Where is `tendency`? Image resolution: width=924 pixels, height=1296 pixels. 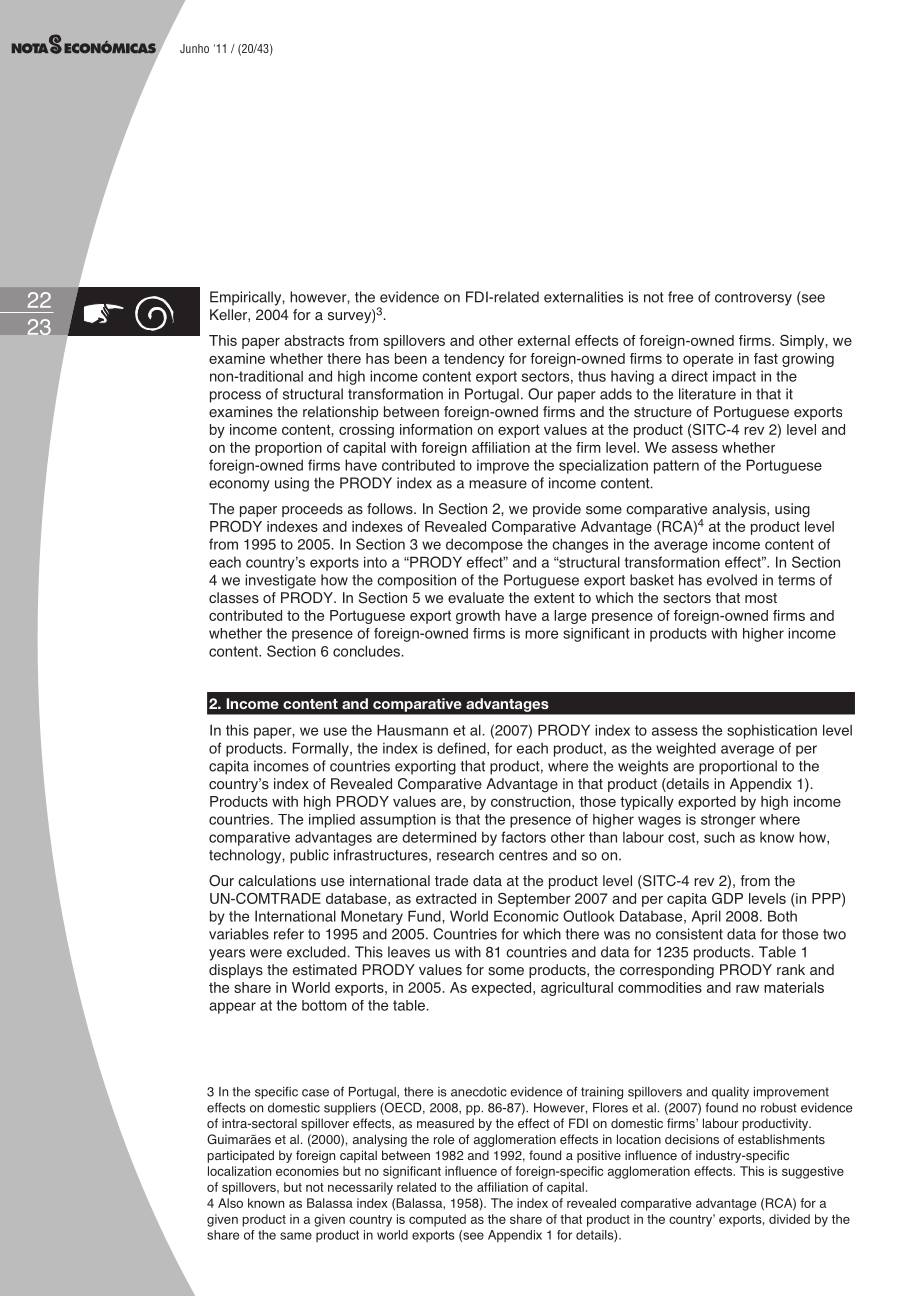 tendency is located at coordinates (474, 360).
